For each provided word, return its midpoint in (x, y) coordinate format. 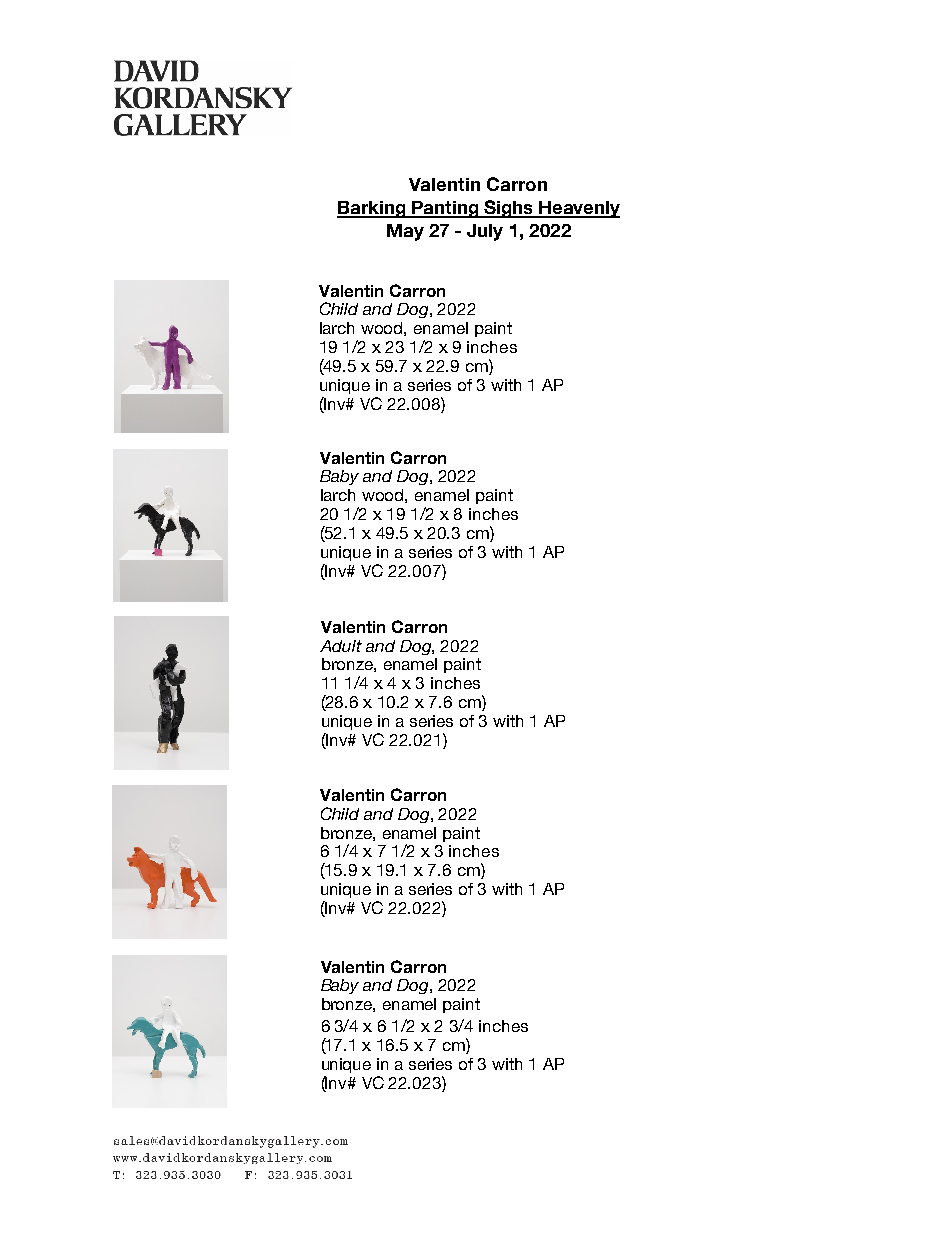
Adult (341, 646)
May (405, 232)
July (485, 232)
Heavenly (579, 209)
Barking (372, 209)
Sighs (509, 209)
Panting (445, 209)
